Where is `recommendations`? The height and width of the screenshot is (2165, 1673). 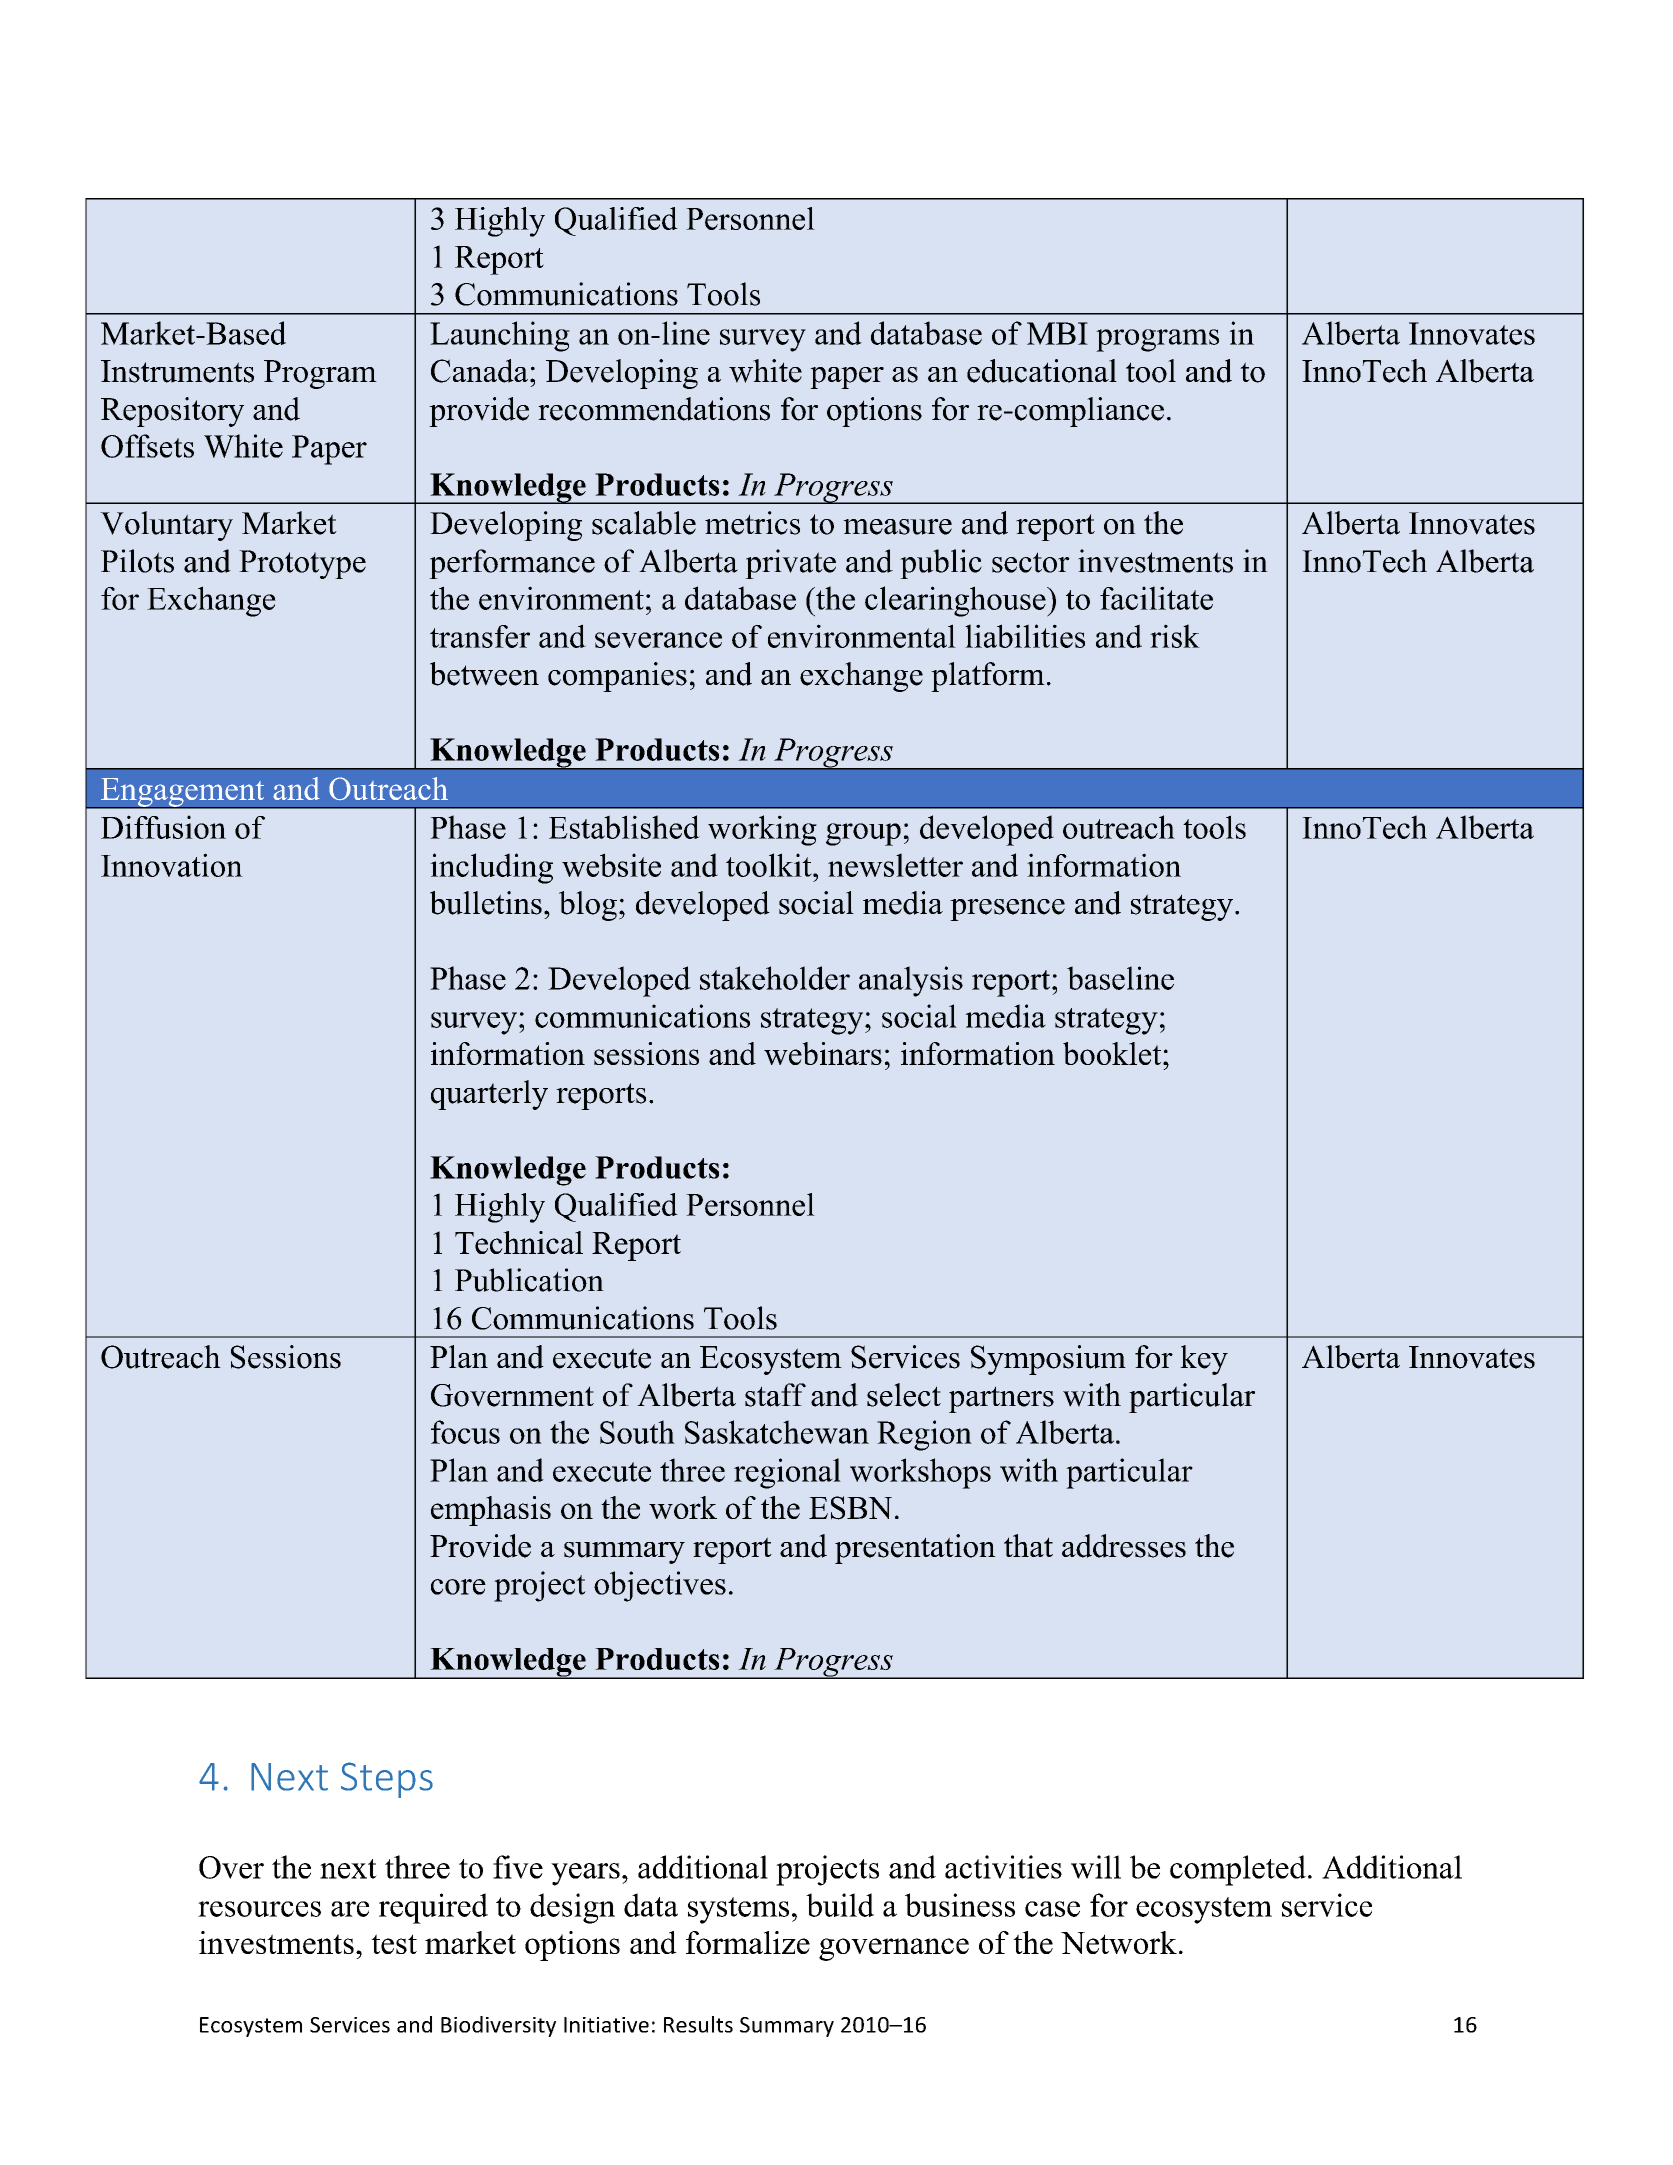
recommendations is located at coordinates (654, 409).
